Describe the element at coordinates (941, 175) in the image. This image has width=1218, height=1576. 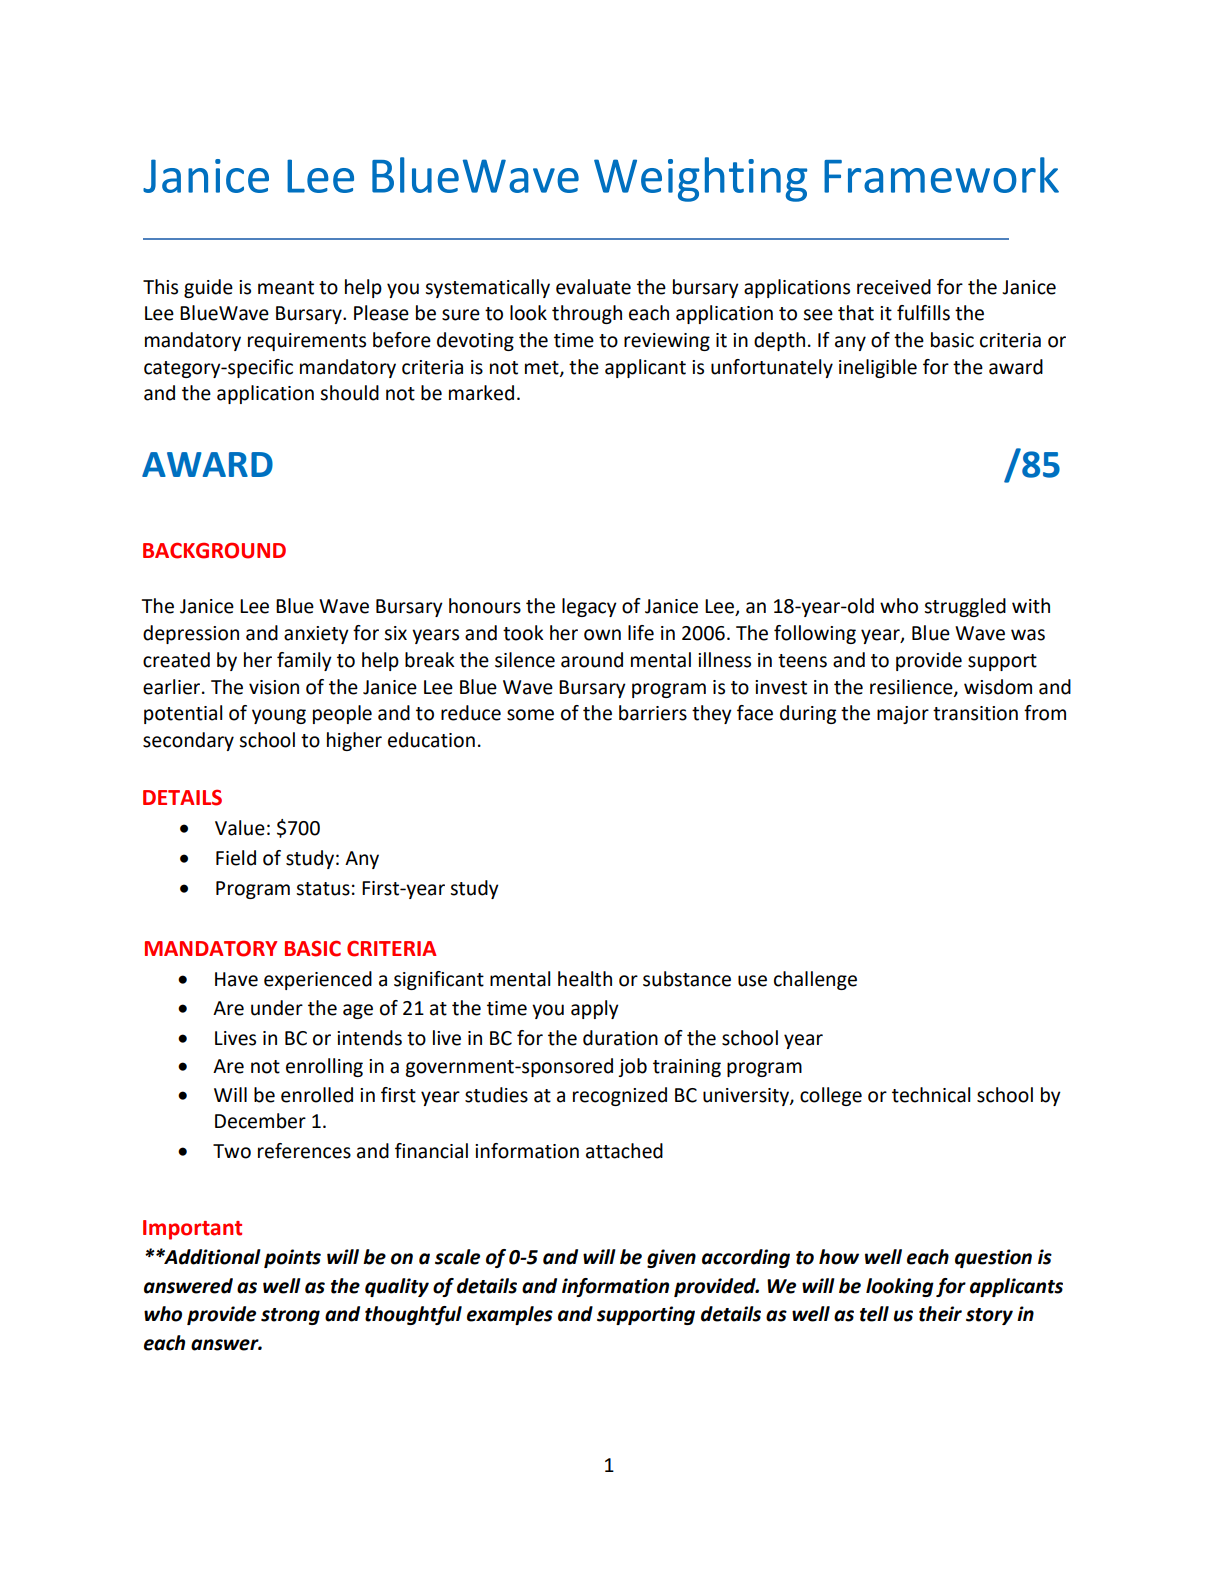
I see `Framework` at that location.
